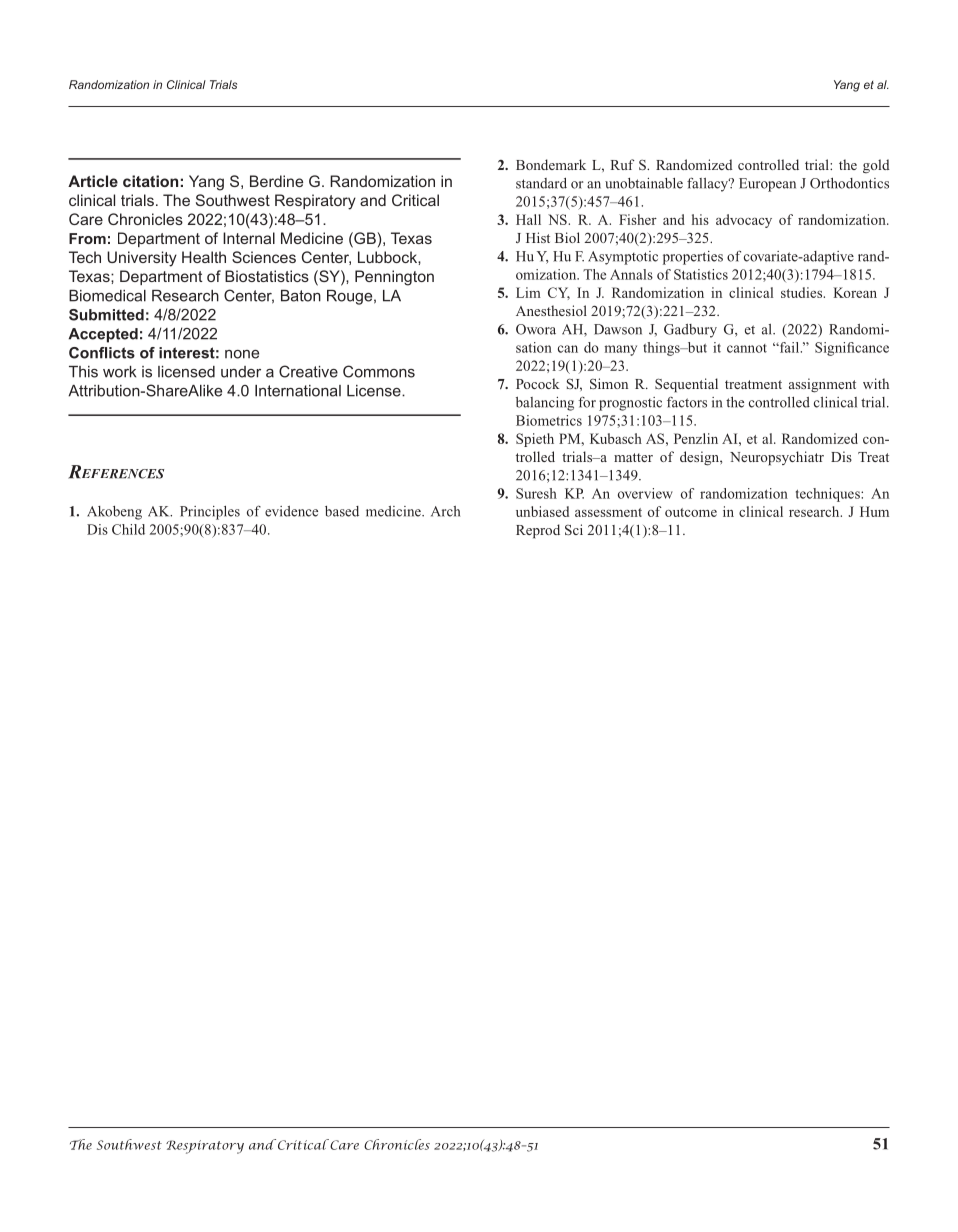 The width and height of the page is (958, 1232). What do you see at coordinates (150, 181) in the page?
I see `citation` at bounding box center [150, 181].
